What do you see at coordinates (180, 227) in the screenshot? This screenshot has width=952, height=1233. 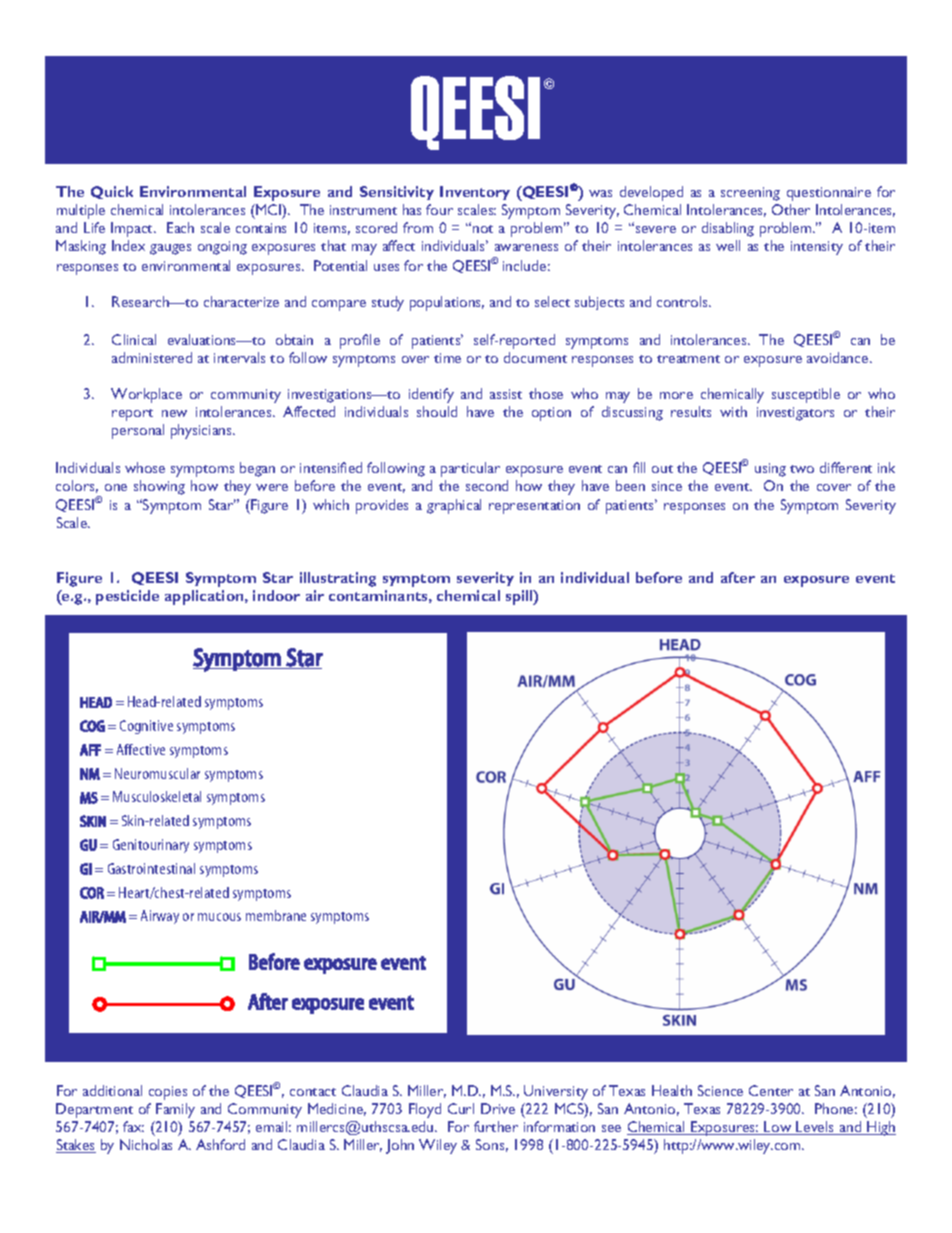 I see `Each` at bounding box center [180, 227].
